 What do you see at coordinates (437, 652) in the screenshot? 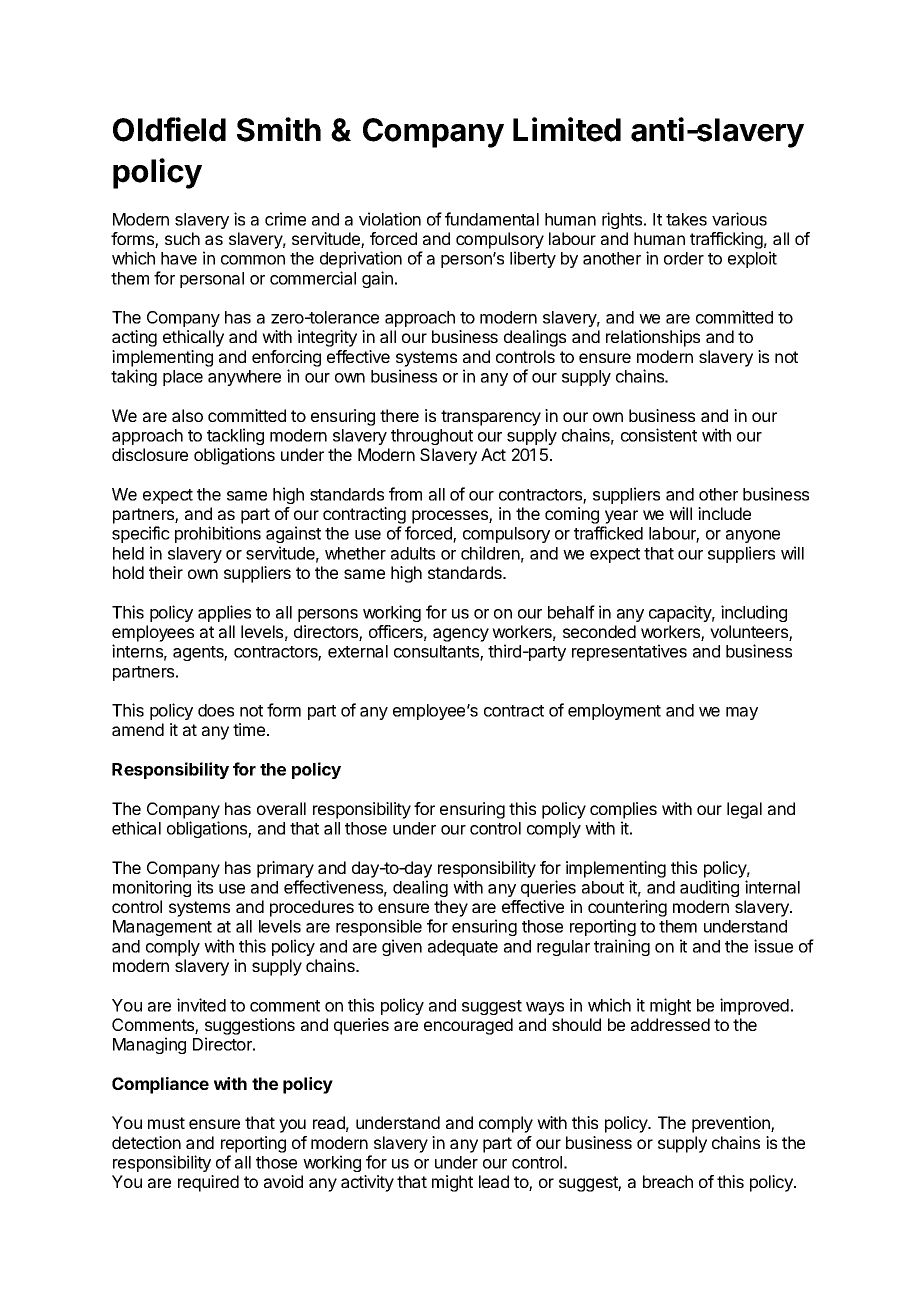
I see `consultants` at bounding box center [437, 652].
